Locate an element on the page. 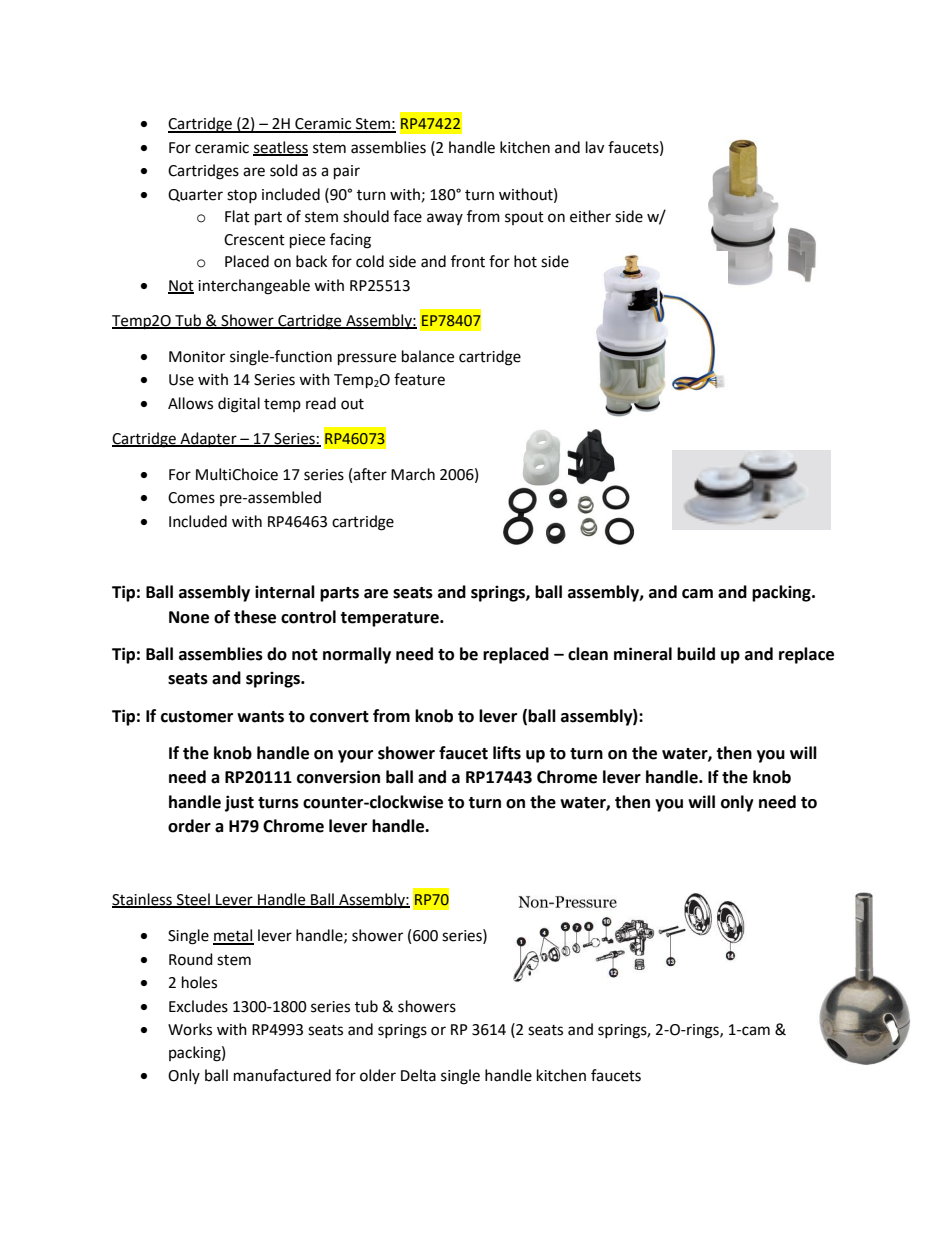 This document has height=1233, width=952. Quarter is located at coordinates (195, 195).
